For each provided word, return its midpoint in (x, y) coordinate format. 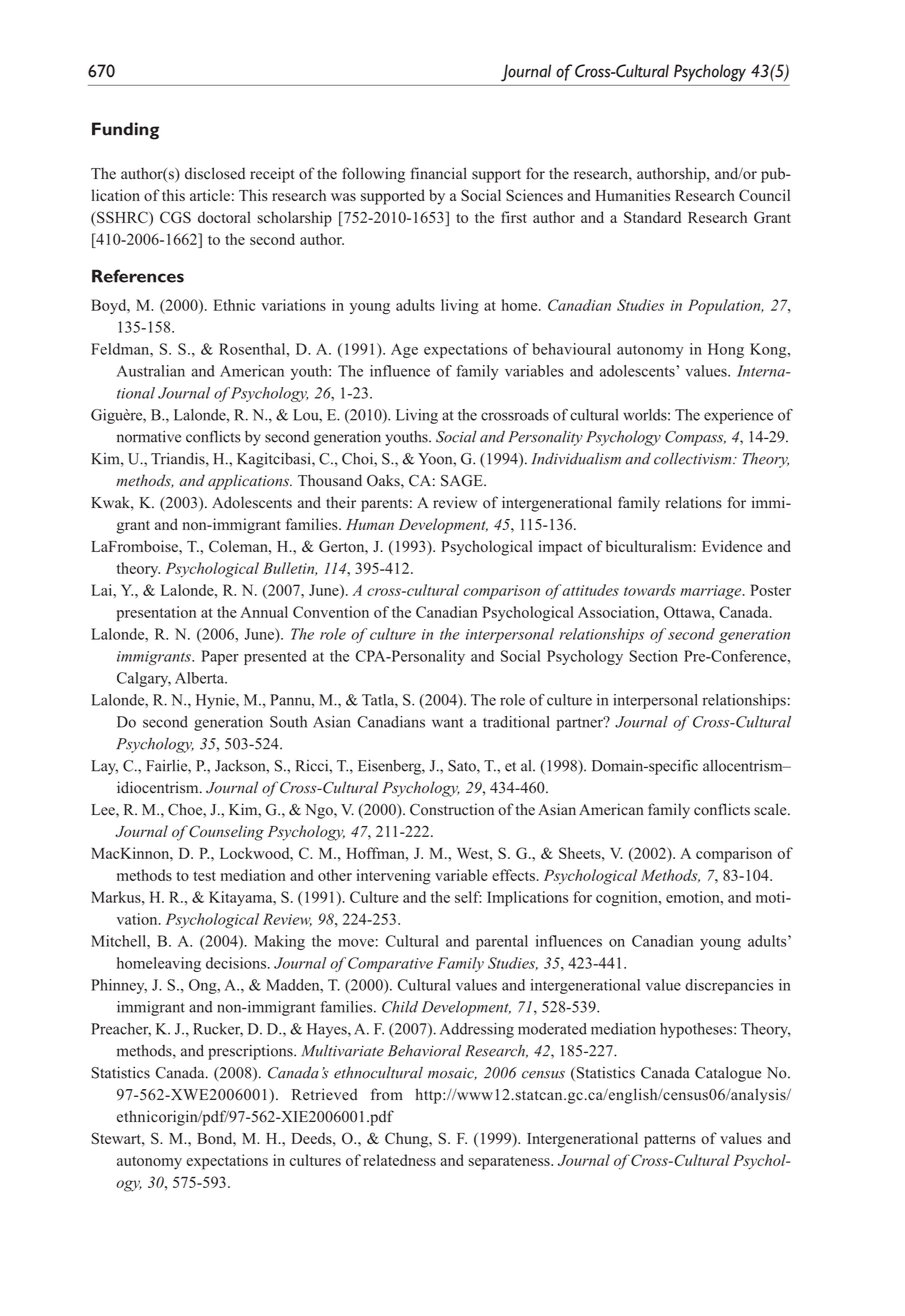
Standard (652, 217)
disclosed (215, 173)
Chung (408, 1140)
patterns (670, 1141)
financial (439, 173)
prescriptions (251, 1052)
